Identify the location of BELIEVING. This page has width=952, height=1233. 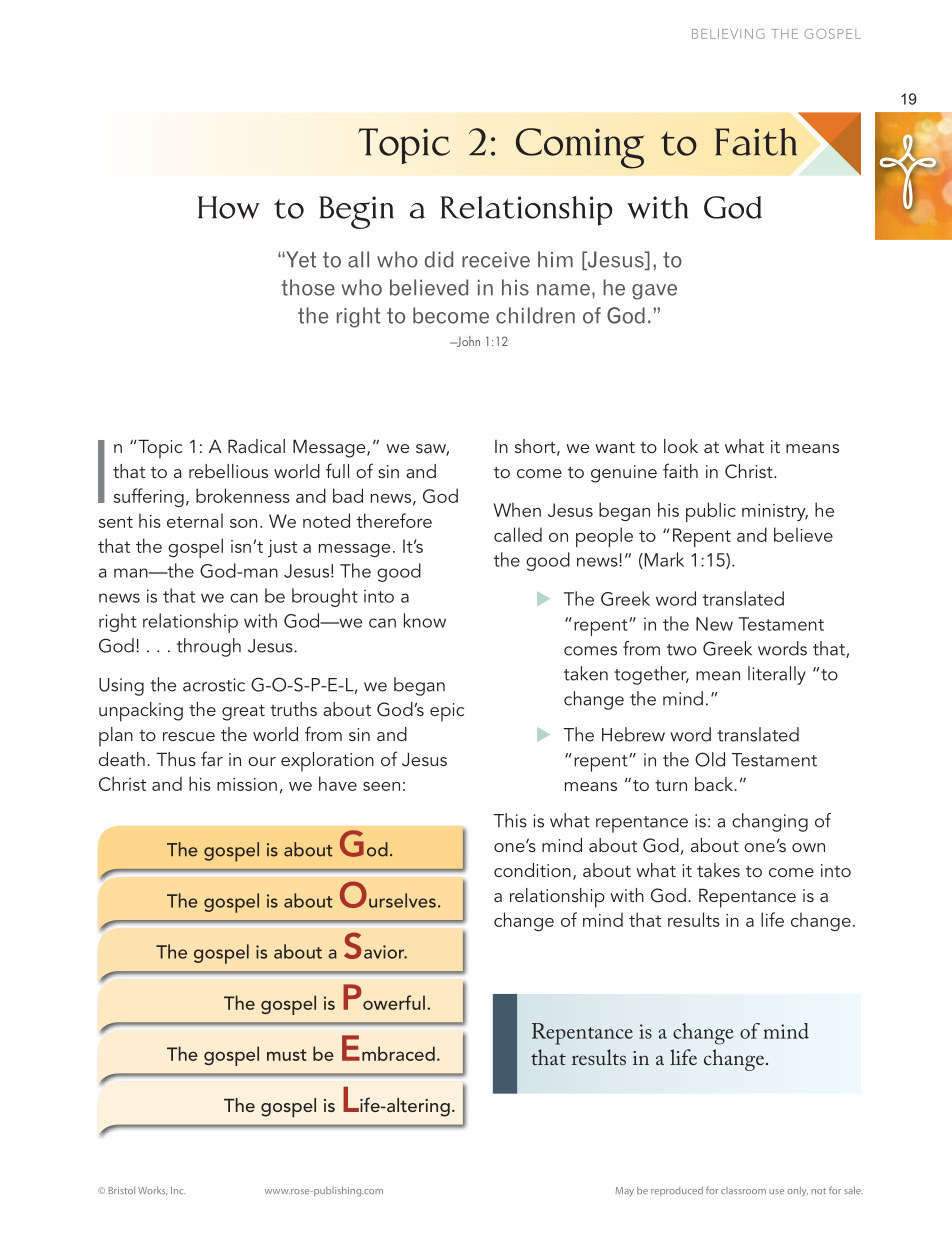
(728, 34).
